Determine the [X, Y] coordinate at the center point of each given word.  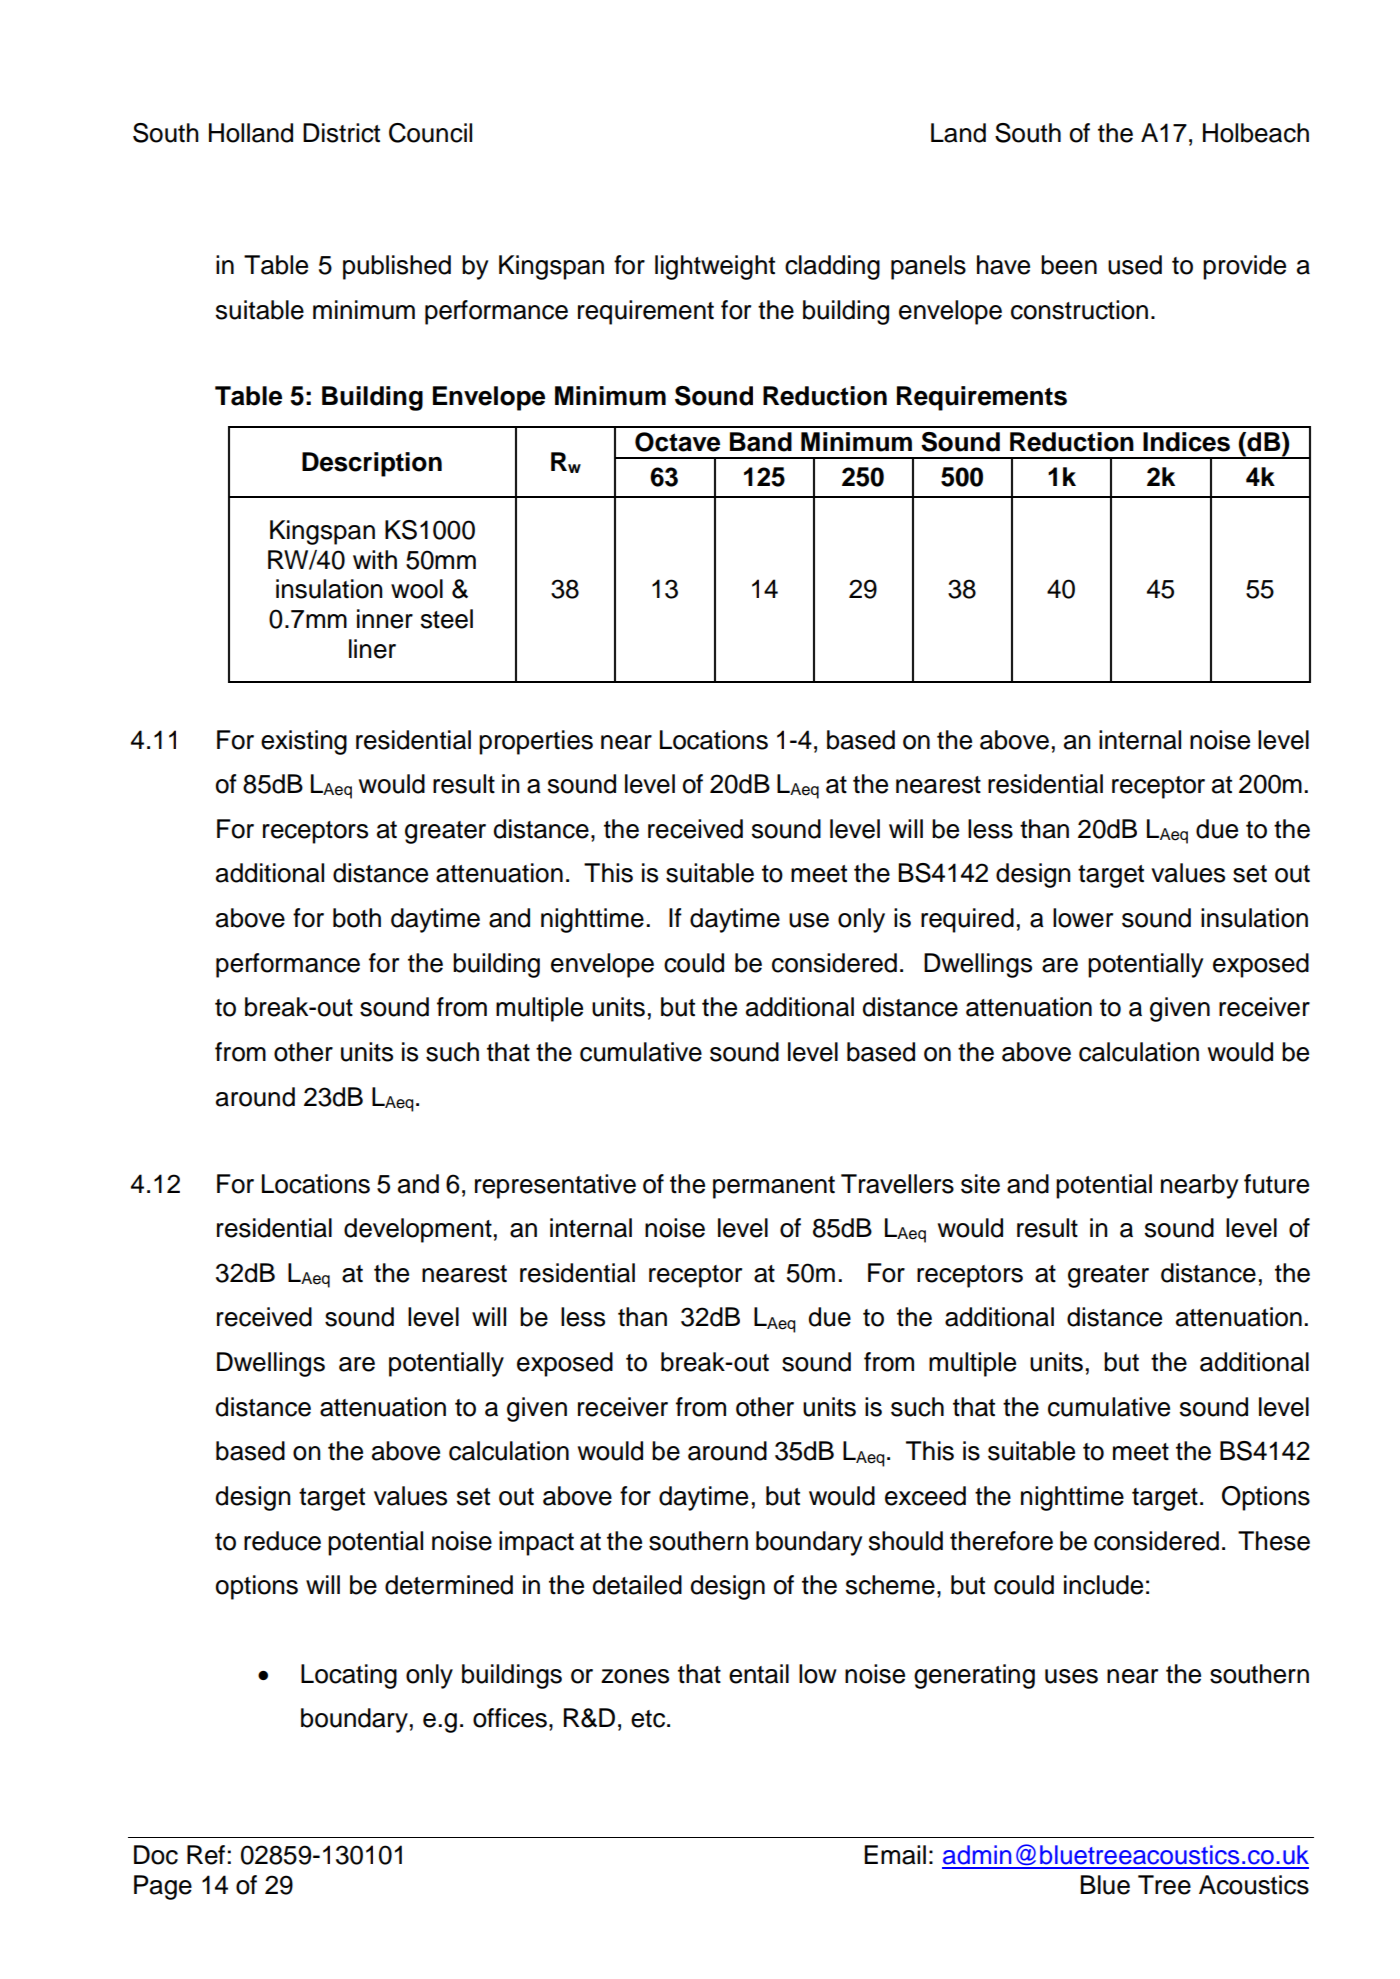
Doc [156, 1855]
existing [304, 742]
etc [649, 1719]
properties [536, 742]
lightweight [715, 267]
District [341, 133]
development [418, 1230]
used [1135, 265]
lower [1083, 918]
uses [1071, 1676]
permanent [774, 1187]
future [1276, 1184]
